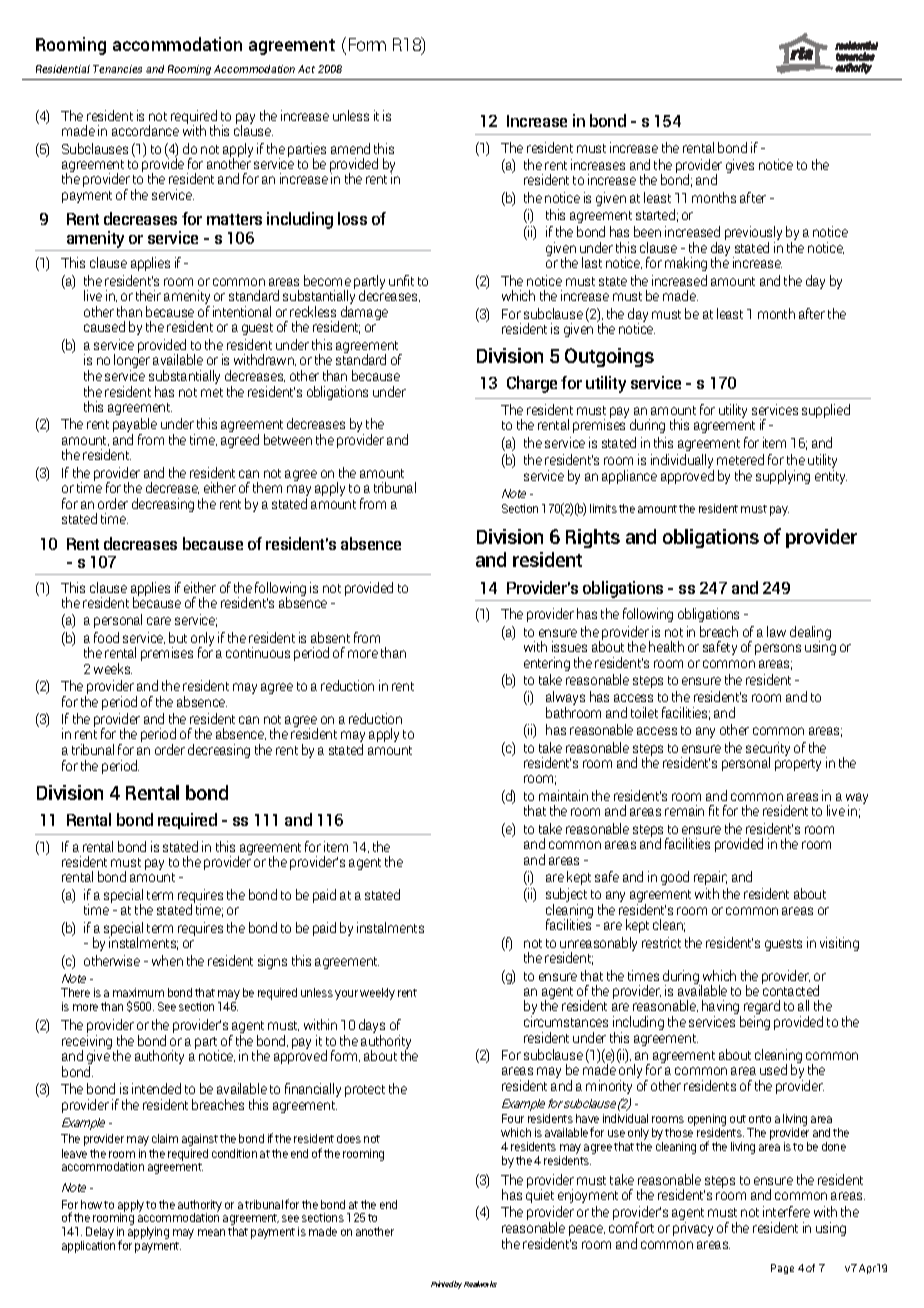 Image resolution: width=924 pixels, height=1308 pixels. Describe the element at coordinates (211, 1232) in the page. I see `mean` at that location.
